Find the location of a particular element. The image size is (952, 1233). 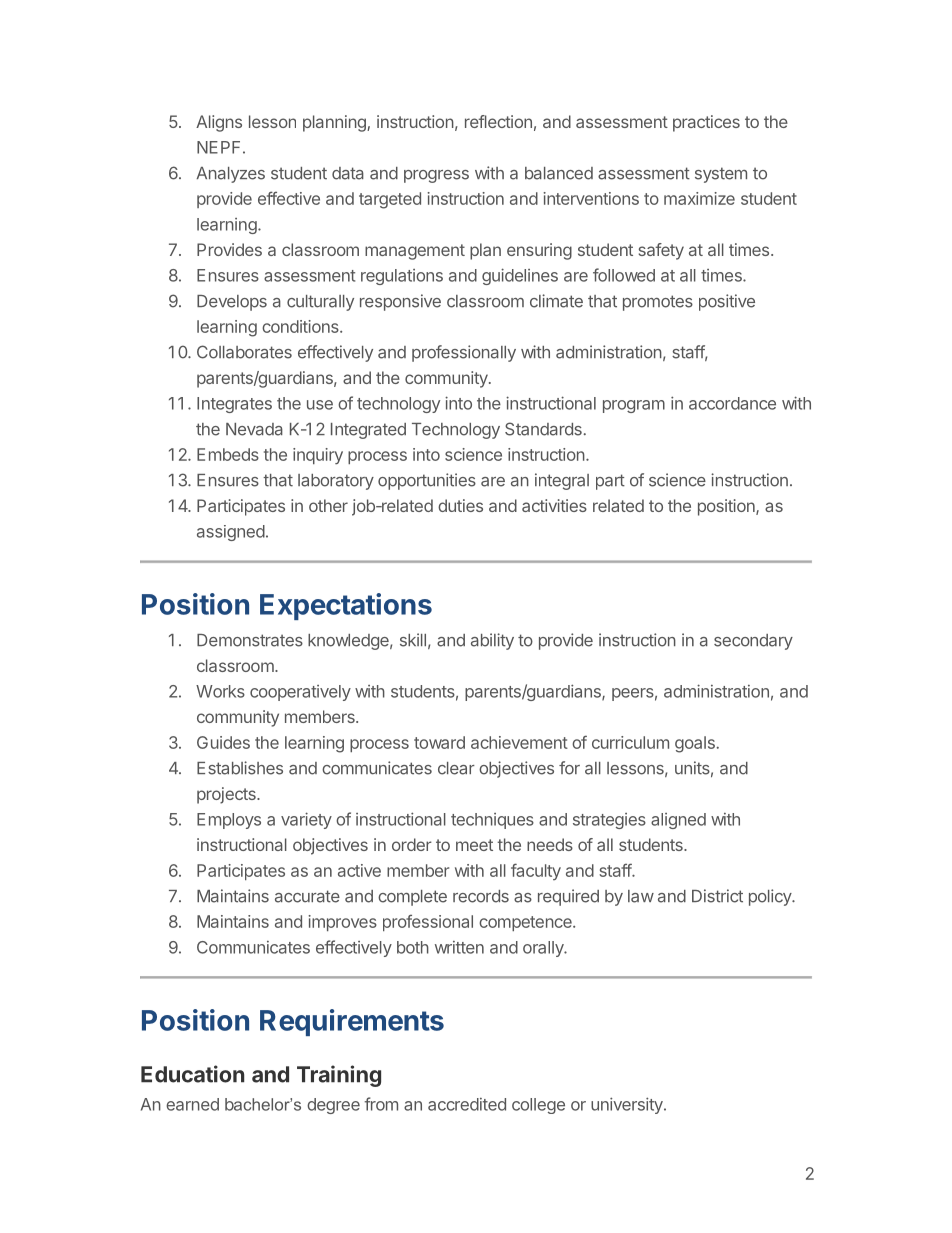

Analyzes is located at coordinates (230, 175).
